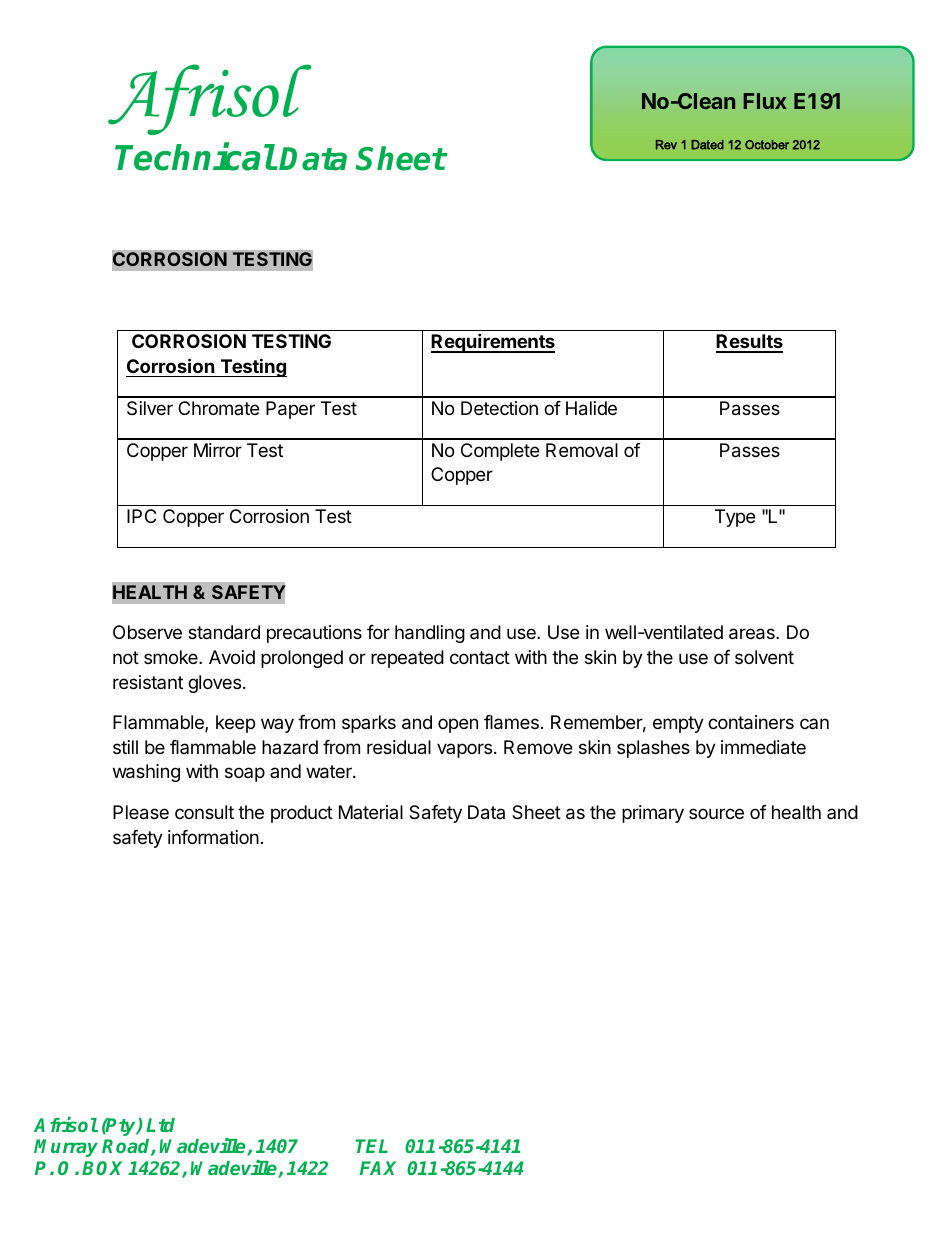 The width and height of the document is (952, 1233). I want to click on consult, so click(204, 812).
